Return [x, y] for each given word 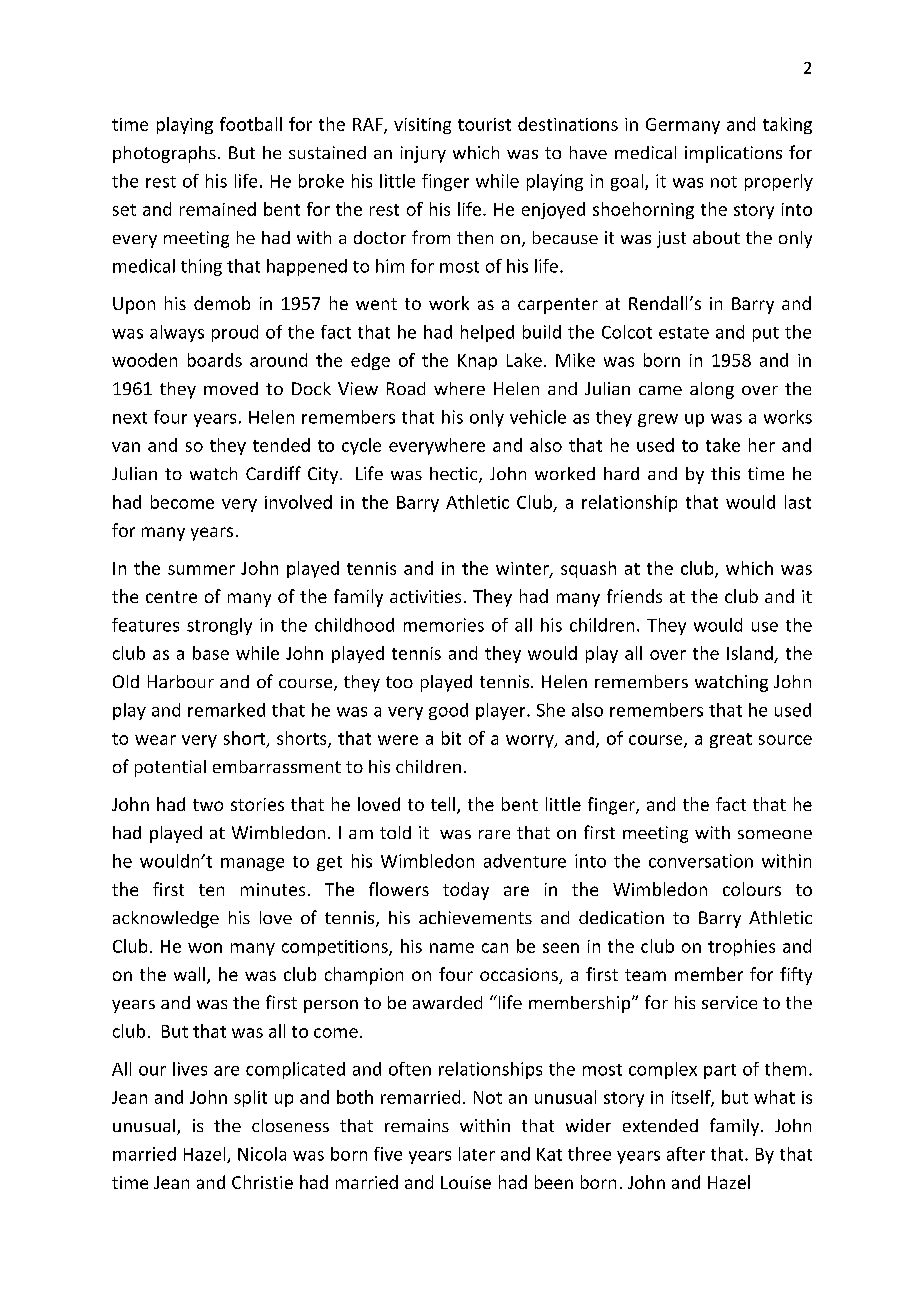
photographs [164, 154]
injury [423, 154]
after [686, 1154]
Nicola [262, 1154]
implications [733, 154]
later [477, 1154]
